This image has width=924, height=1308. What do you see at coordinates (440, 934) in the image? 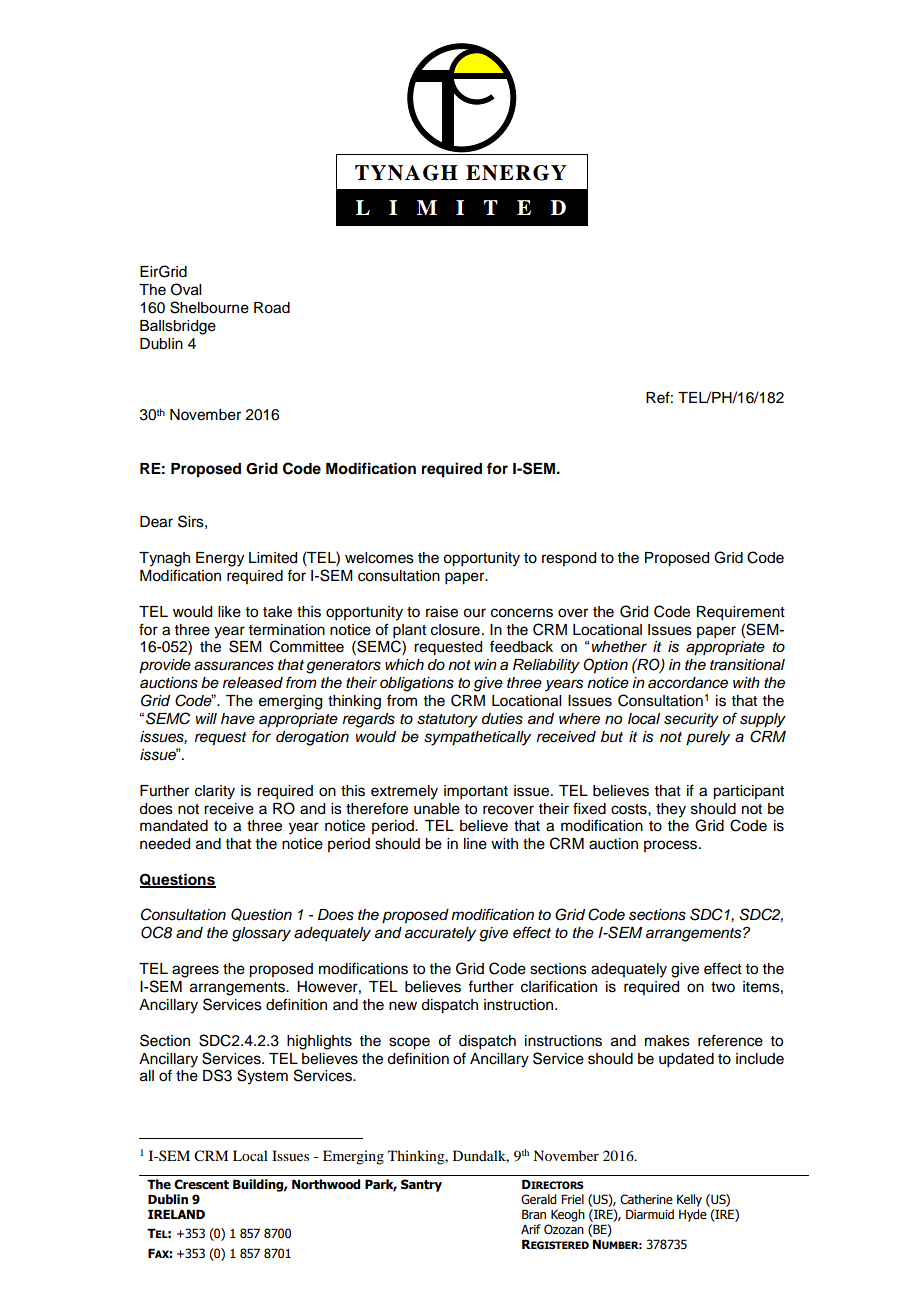
I see `accurately` at bounding box center [440, 934].
